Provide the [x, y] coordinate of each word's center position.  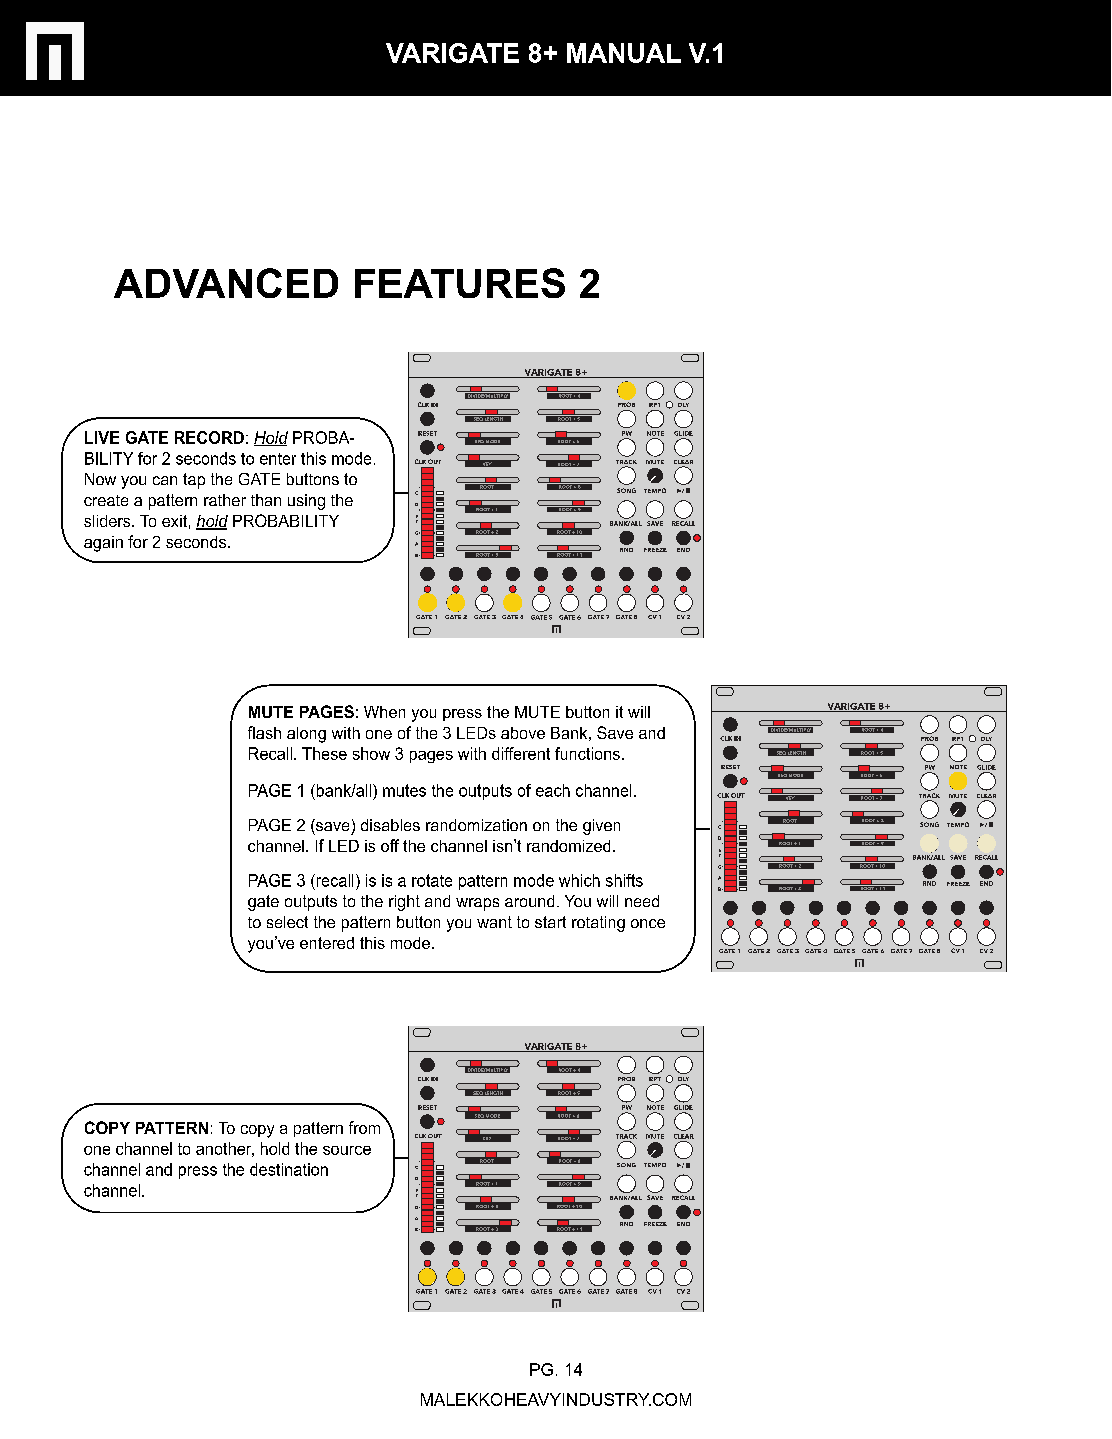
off [390, 845]
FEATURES [460, 283]
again [103, 544]
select [287, 922]
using [306, 502]
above [523, 733]
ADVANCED [226, 283]
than [266, 500]
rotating [598, 924]
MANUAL [624, 53]
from [364, 1127]
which [579, 880]
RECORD [209, 437]
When [384, 712]
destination [289, 1169]
